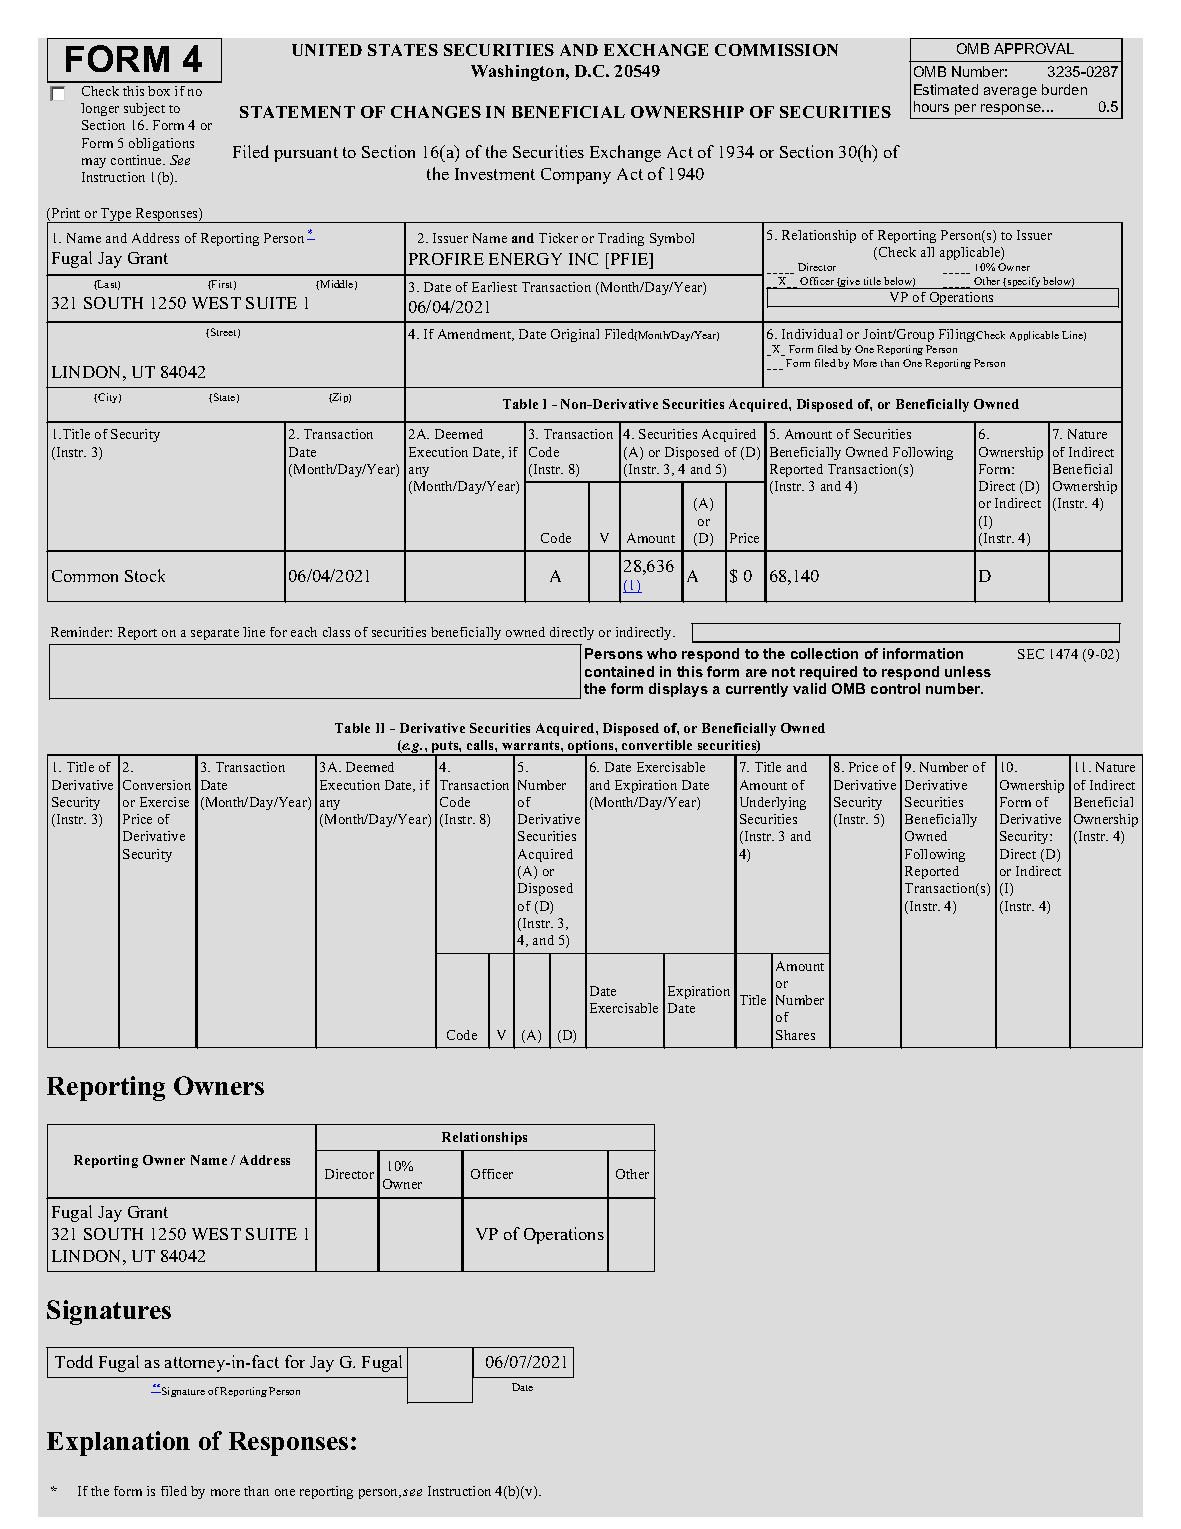 The image size is (1181, 1529). I want to click on Todd, so click(74, 1361).
